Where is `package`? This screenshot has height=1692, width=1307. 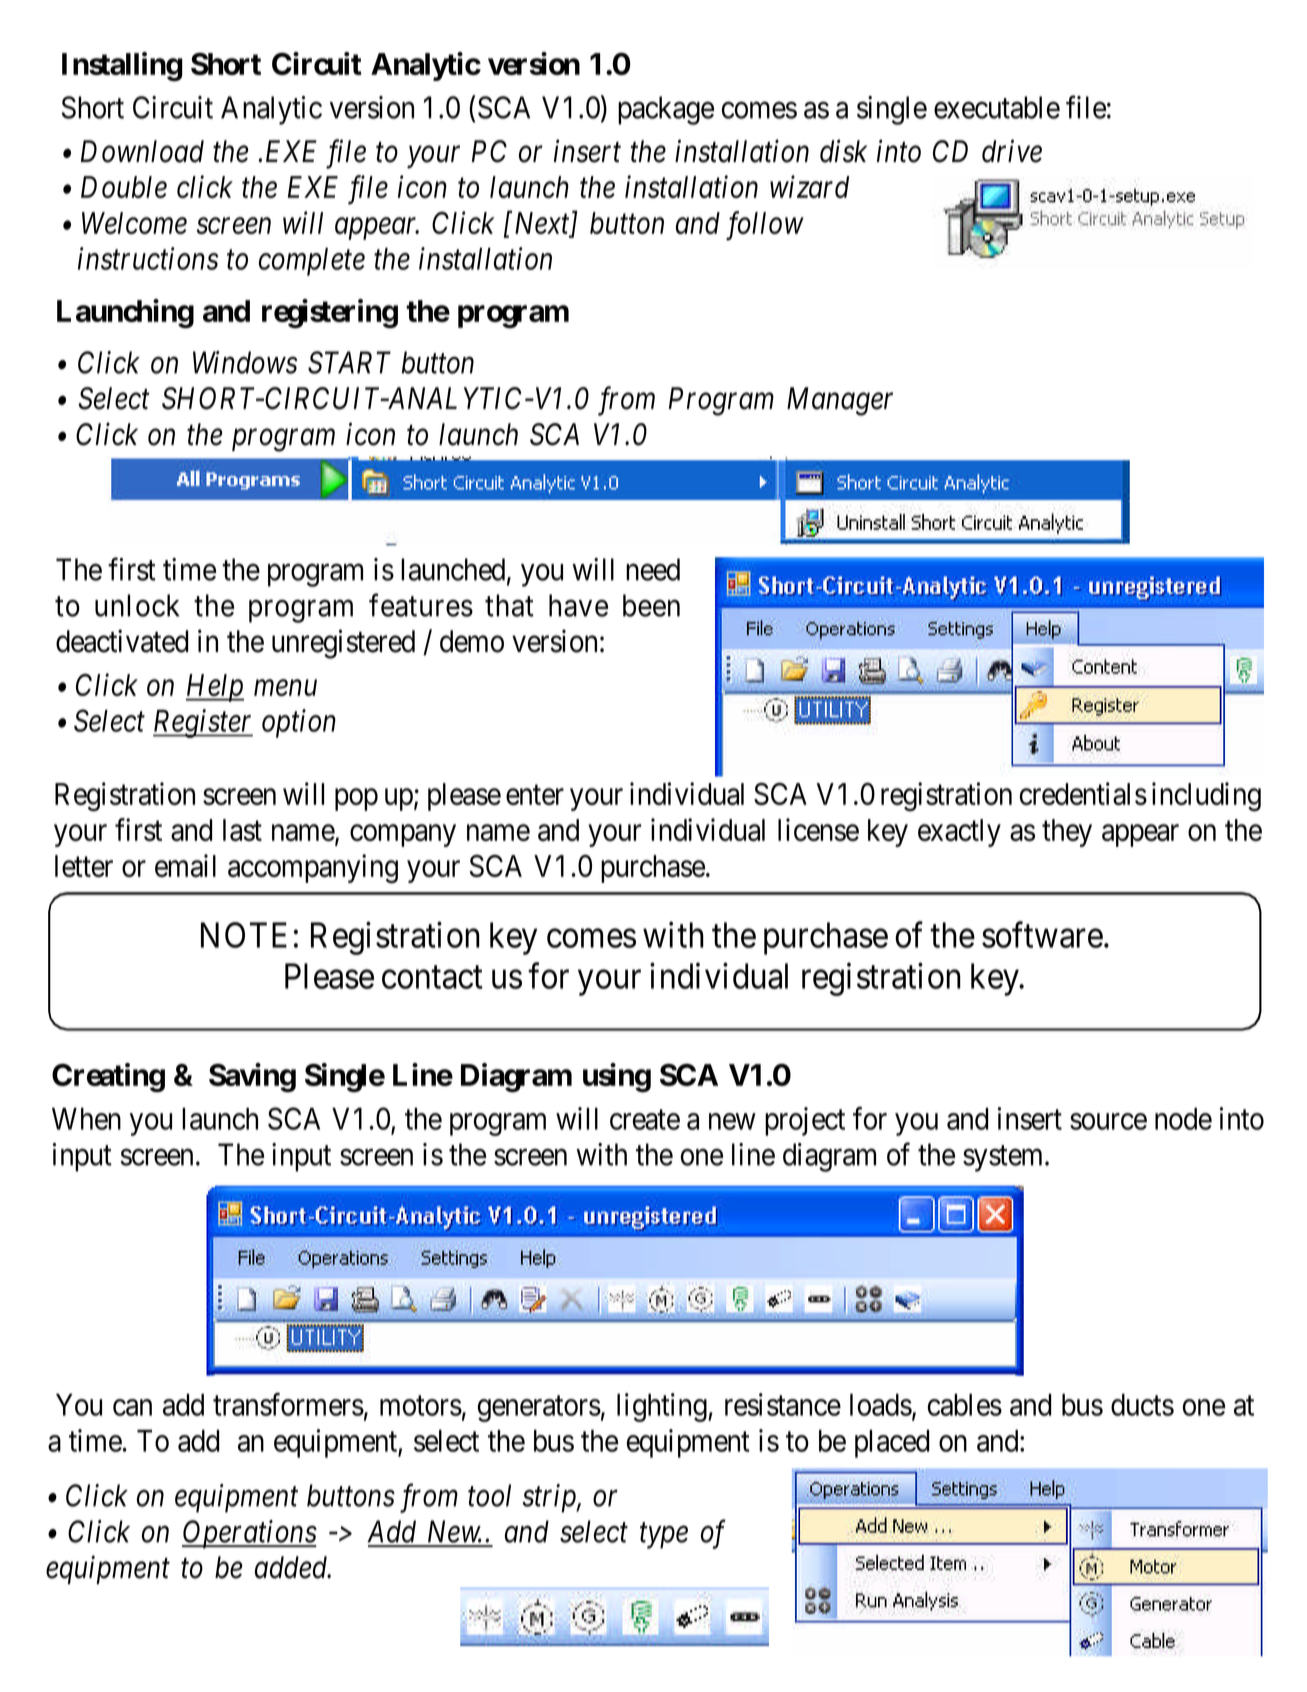 package is located at coordinates (666, 110).
